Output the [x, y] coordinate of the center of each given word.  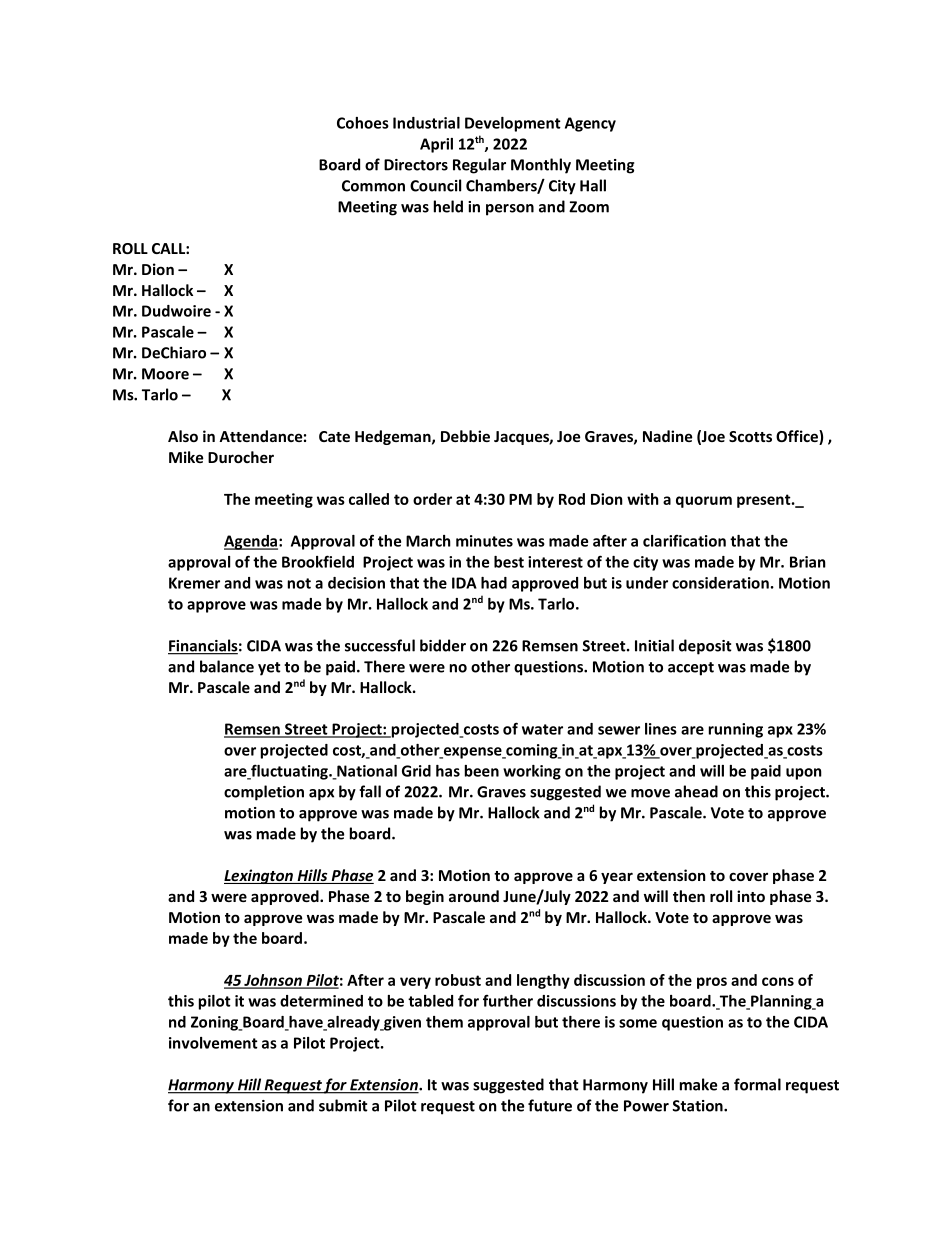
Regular [479, 166]
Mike [186, 457]
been [482, 771]
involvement [213, 1043]
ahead [696, 791]
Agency [590, 124]
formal [757, 1084]
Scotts [750, 436]
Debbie [465, 436]
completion [264, 793]
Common [373, 186]
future [550, 1105]
